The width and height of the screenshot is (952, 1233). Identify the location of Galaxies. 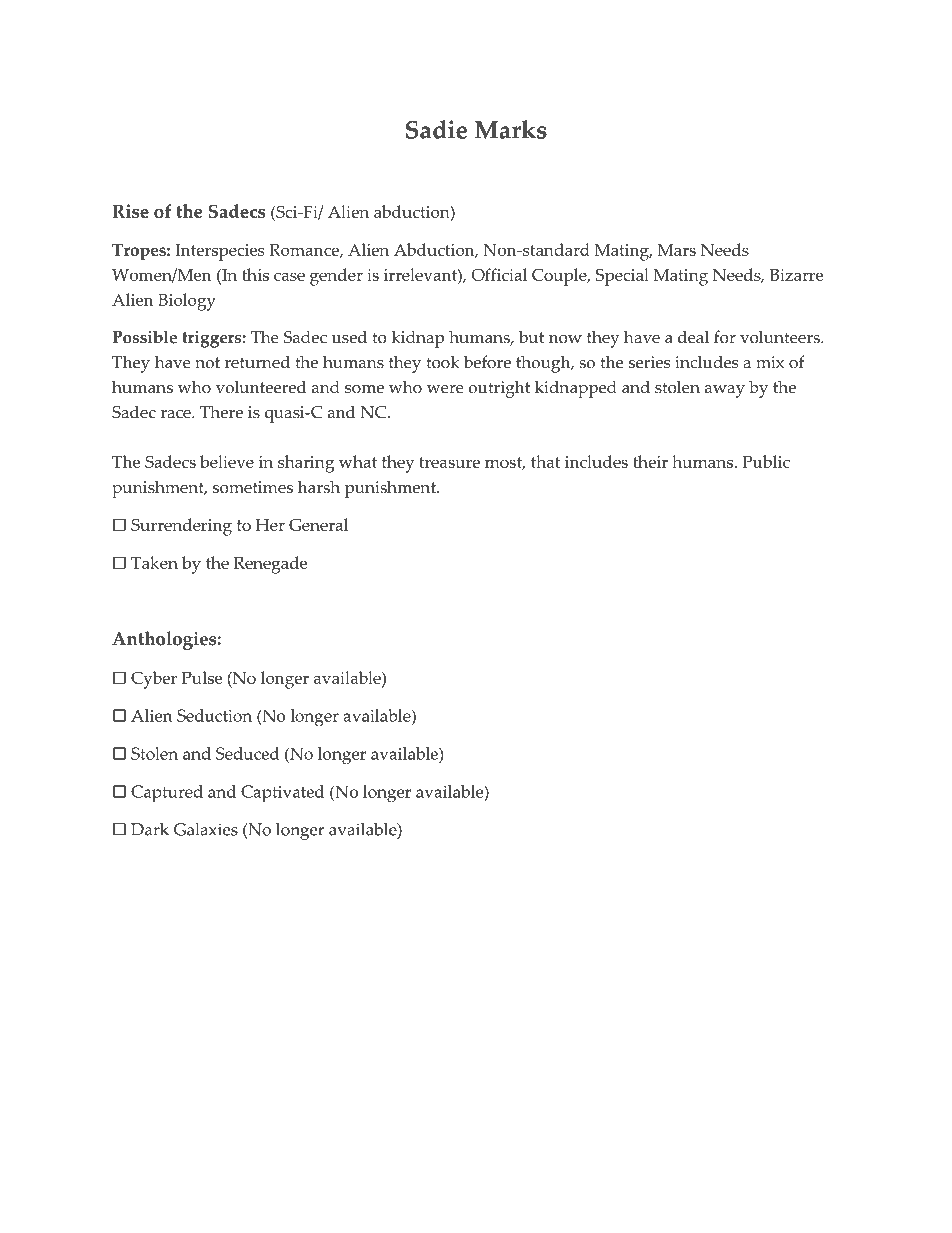
(206, 829).
